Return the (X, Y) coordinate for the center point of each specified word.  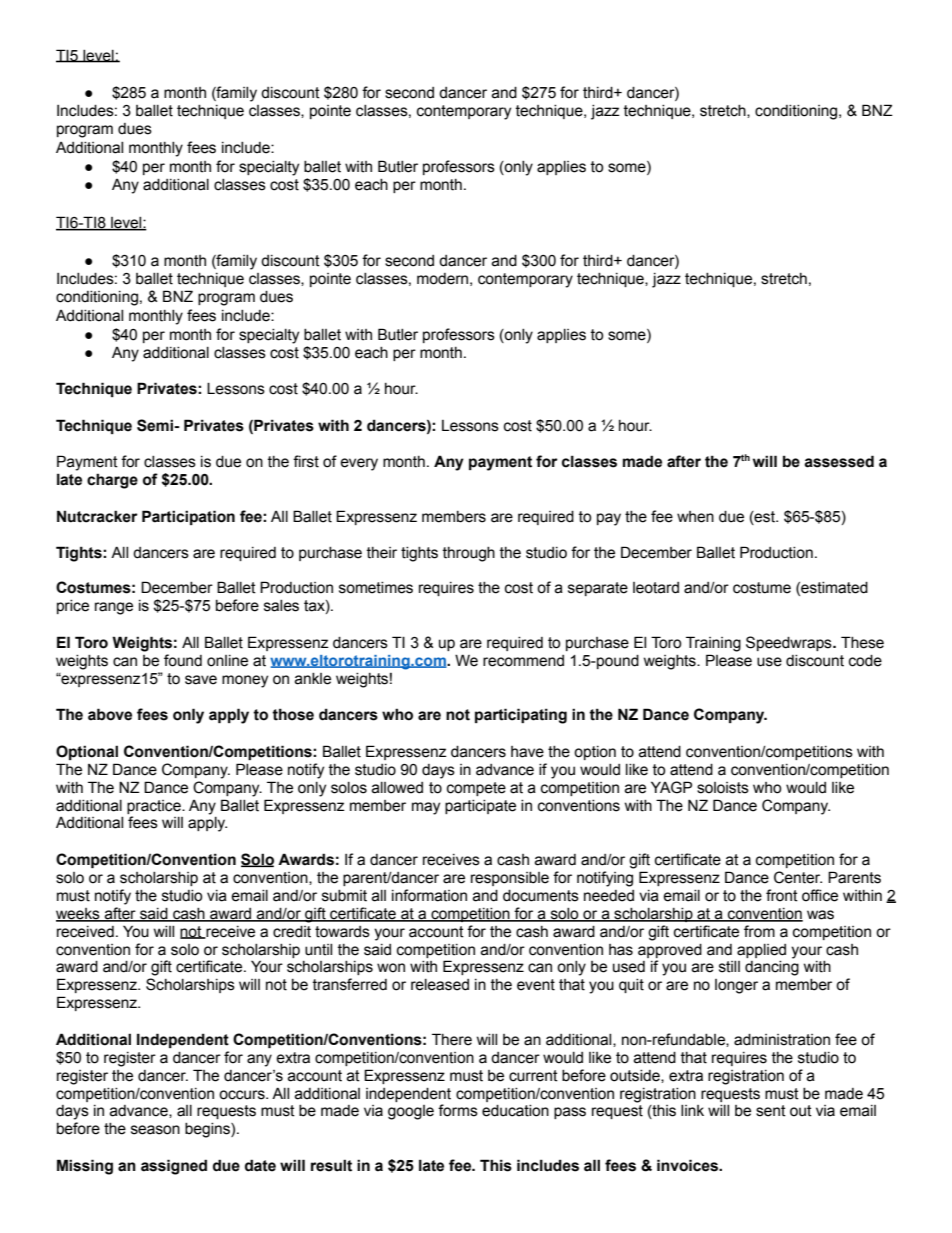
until (318, 950)
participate (480, 807)
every (359, 464)
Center (798, 877)
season (155, 1130)
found (183, 660)
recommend (523, 661)
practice (155, 807)
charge (112, 481)
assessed (839, 461)
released (440, 985)
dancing (772, 968)
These (862, 642)
